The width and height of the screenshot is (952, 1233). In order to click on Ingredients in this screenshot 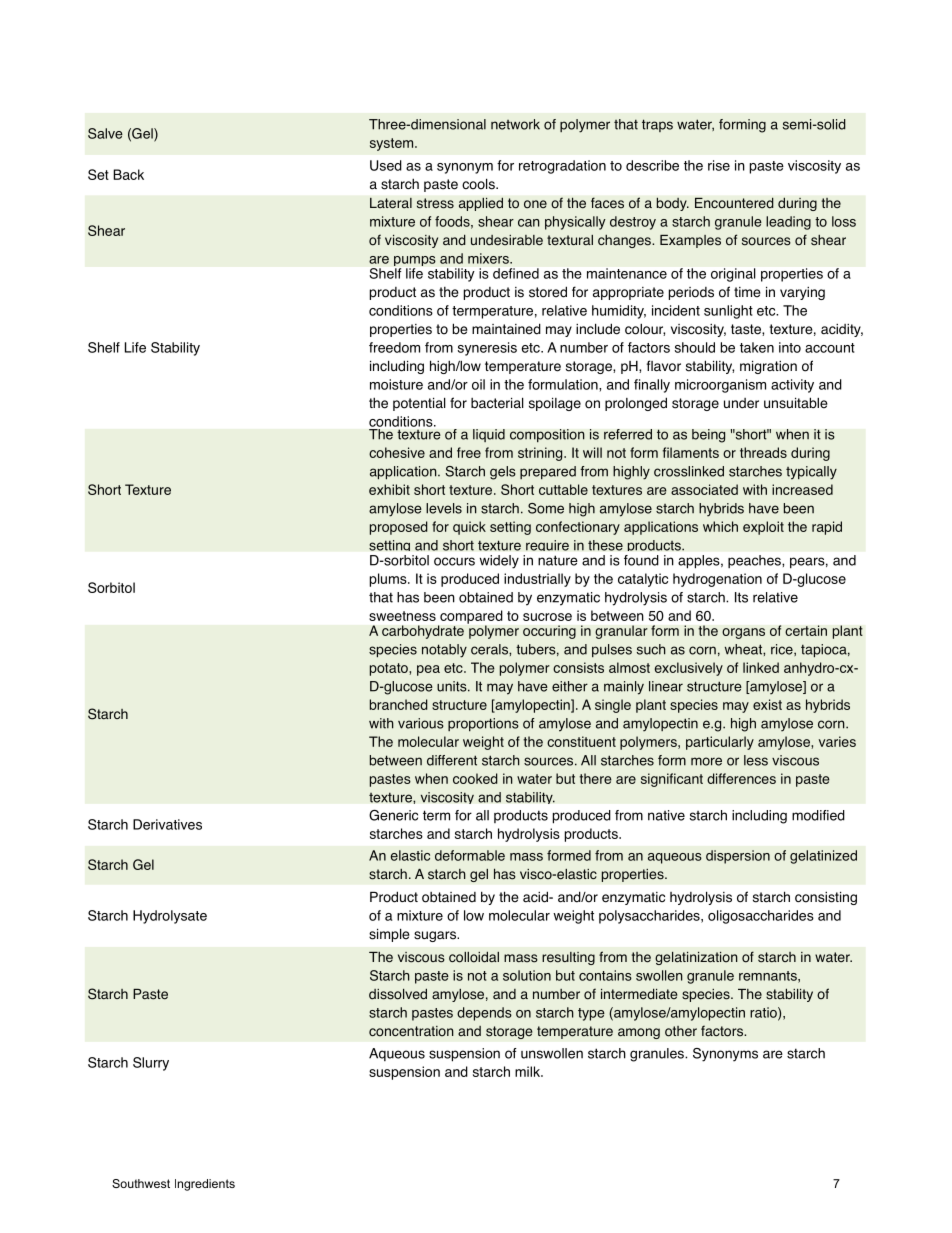, I will do `click(205, 1185)`.
